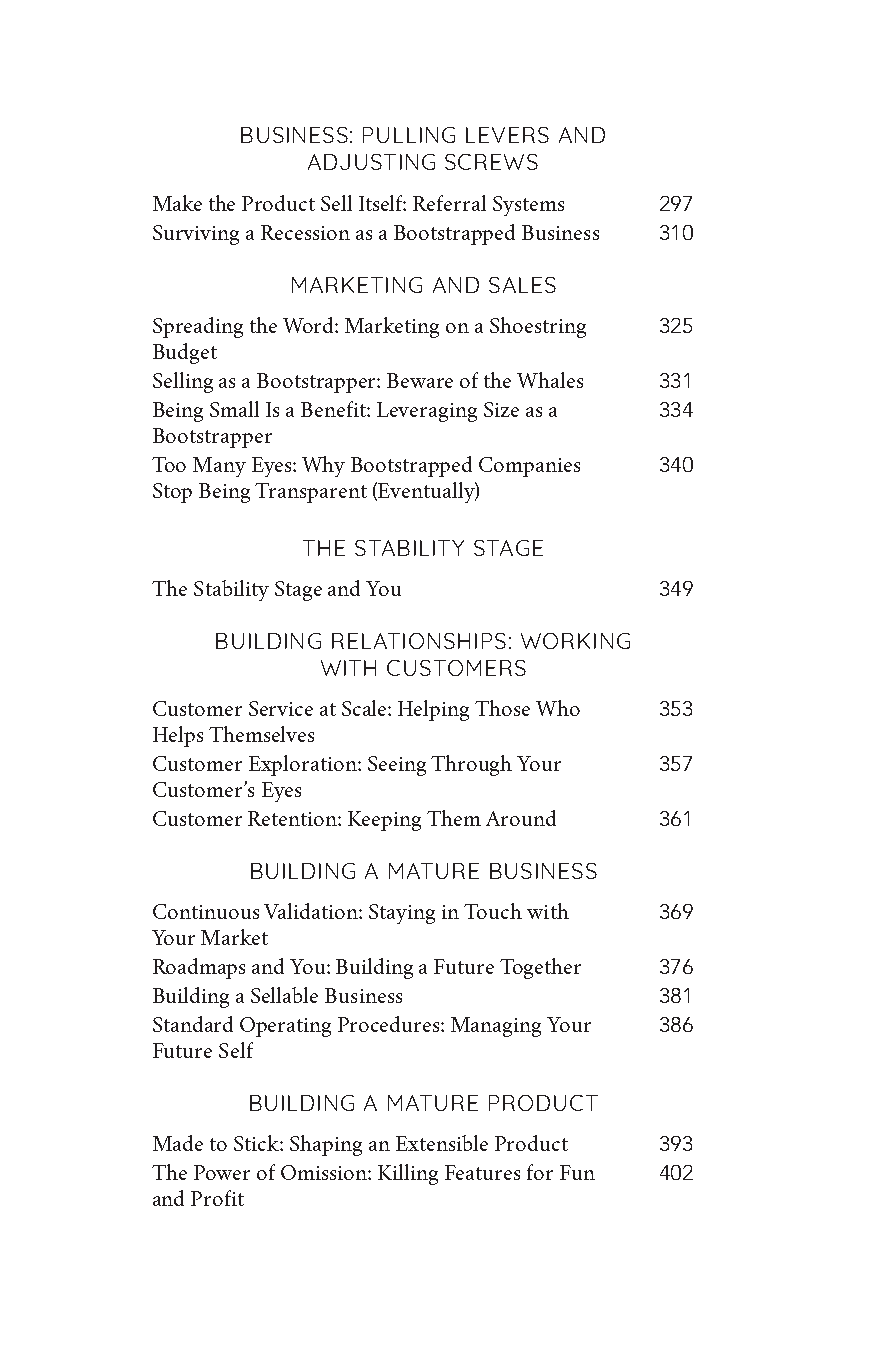 The height and width of the screenshot is (1372, 887). What do you see at coordinates (402, 914) in the screenshot?
I see `Staying` at bounding box center [402, 914].
